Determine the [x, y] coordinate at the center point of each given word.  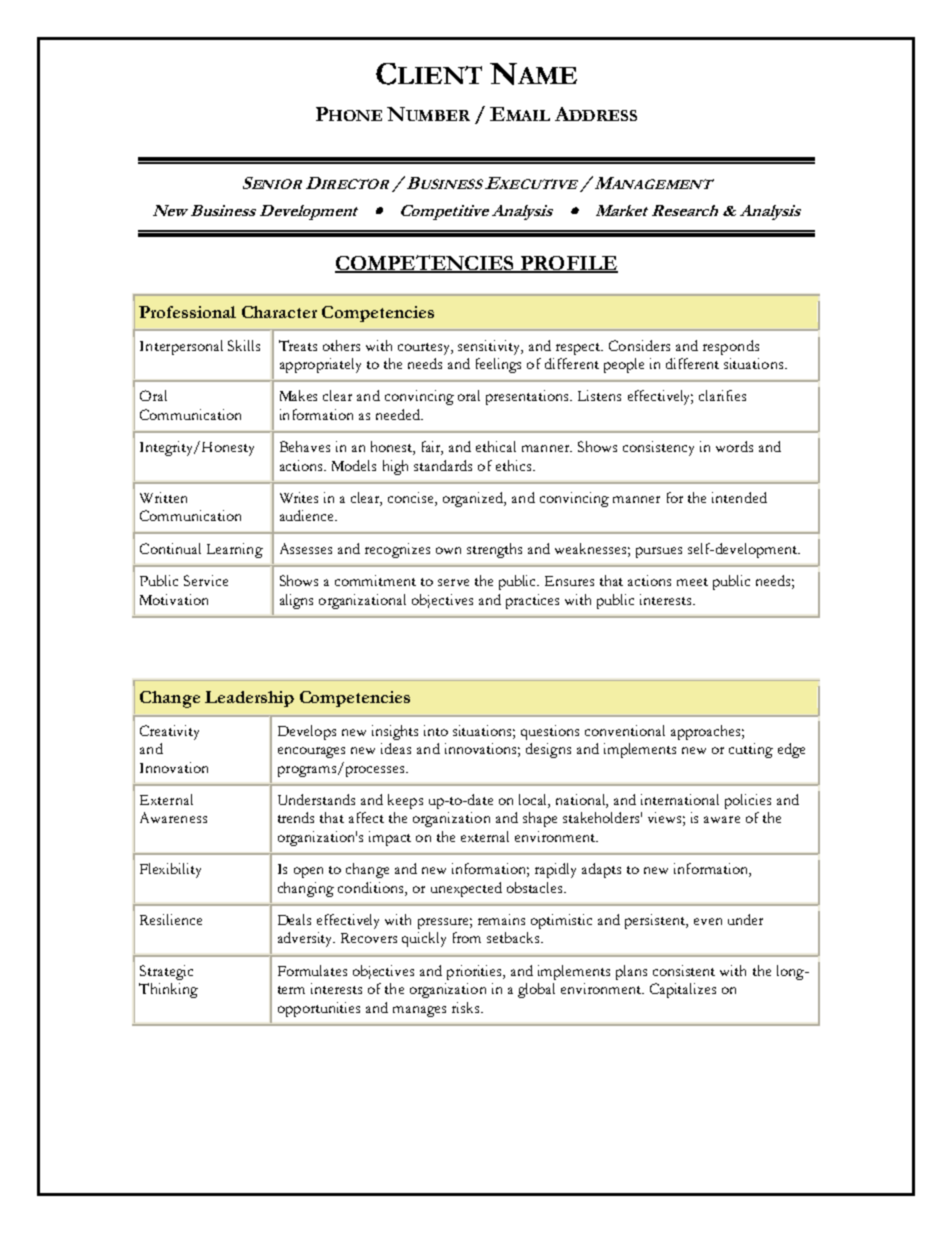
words [734, 446]
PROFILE [568, 264]
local [534, 801]
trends [296, 817]
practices [532, 601]
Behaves [305, 446]
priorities [475, 972]
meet [692, 582]
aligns [296, 601]
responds [731, 347]
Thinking [168, 990]
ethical [496, 446]
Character [279, 312]
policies [748, 801]
